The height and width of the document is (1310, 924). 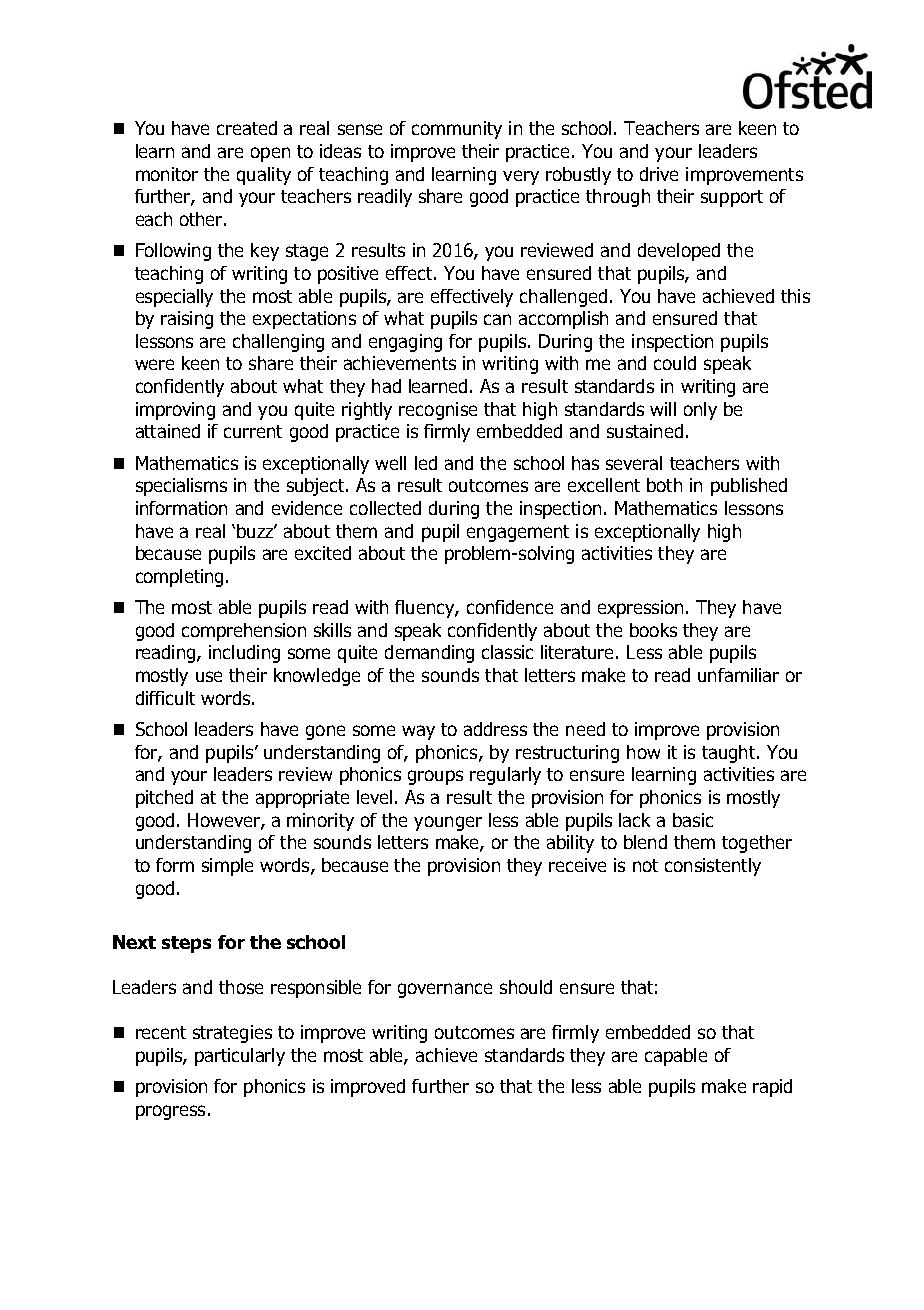 I want to click on groups, so click(x=435, y=777).
